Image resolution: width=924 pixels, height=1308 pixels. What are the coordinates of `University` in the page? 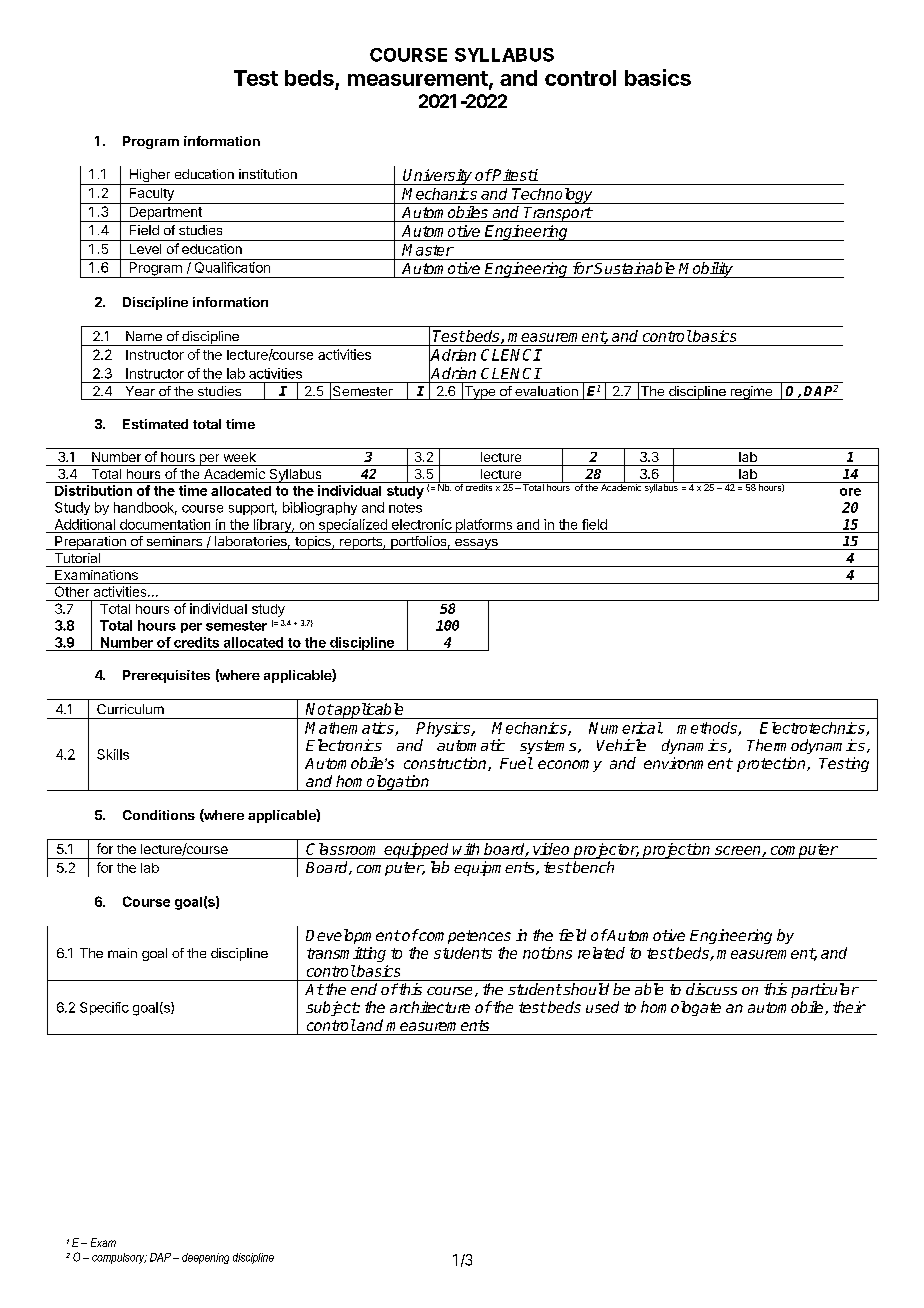 It's located at (438, 177).
